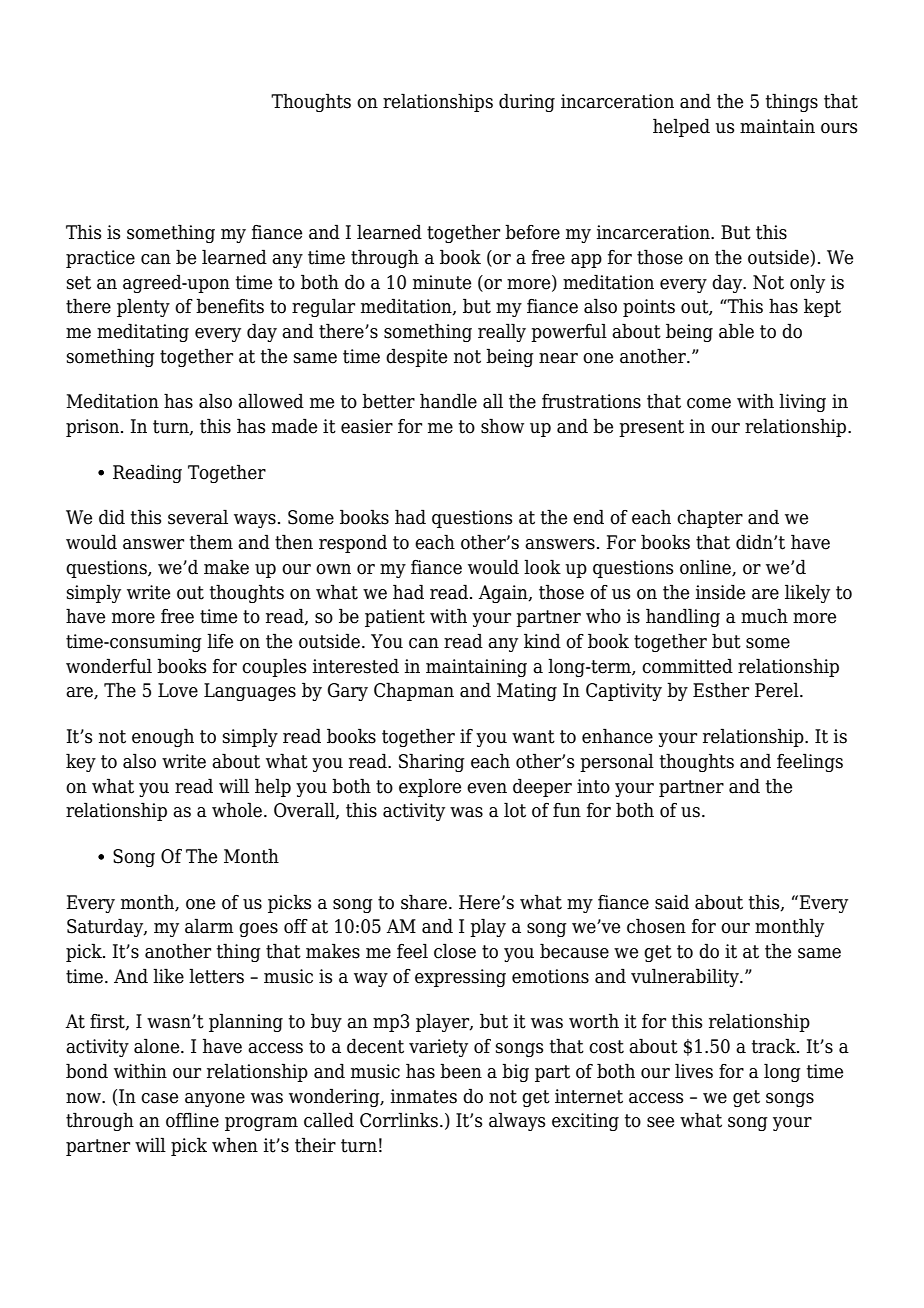  What do you see at coordinates (220, 641) in the screenshot?
I see `life` at bounding box center [220, 641].
